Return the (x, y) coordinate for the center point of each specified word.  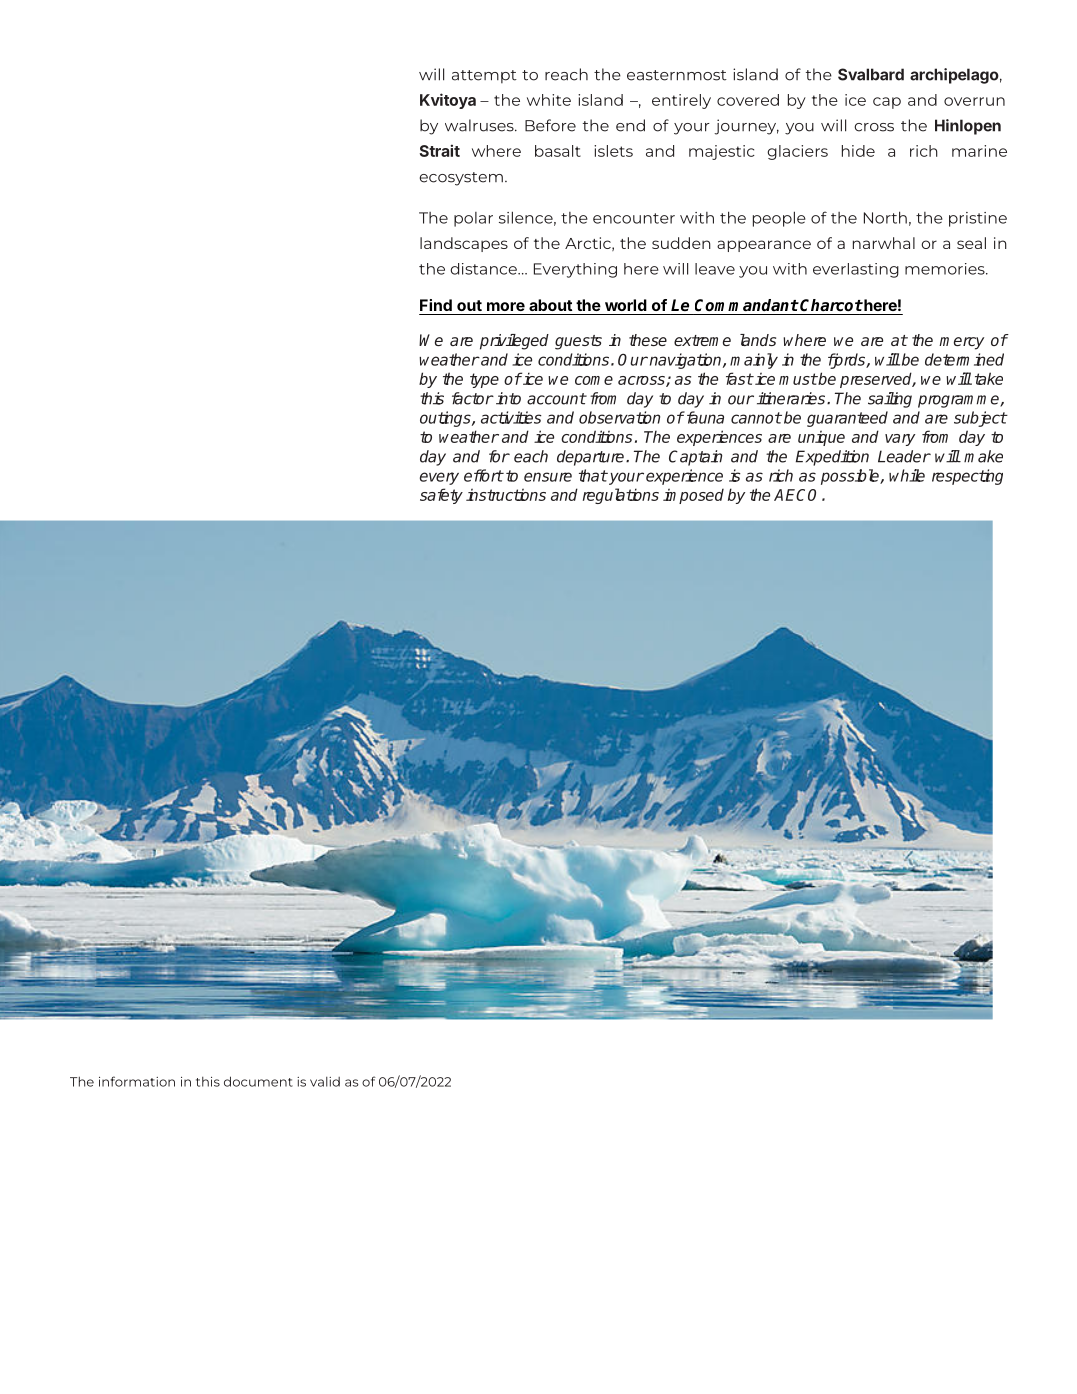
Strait (440, 150)
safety (441, 496)
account (556, 399)
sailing (890, 400)
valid (325, 1082)
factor (473, 398)
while (907, 475)
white (549, 100)
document (258, 1081)
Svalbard (871, 74)
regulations (621, 496)
